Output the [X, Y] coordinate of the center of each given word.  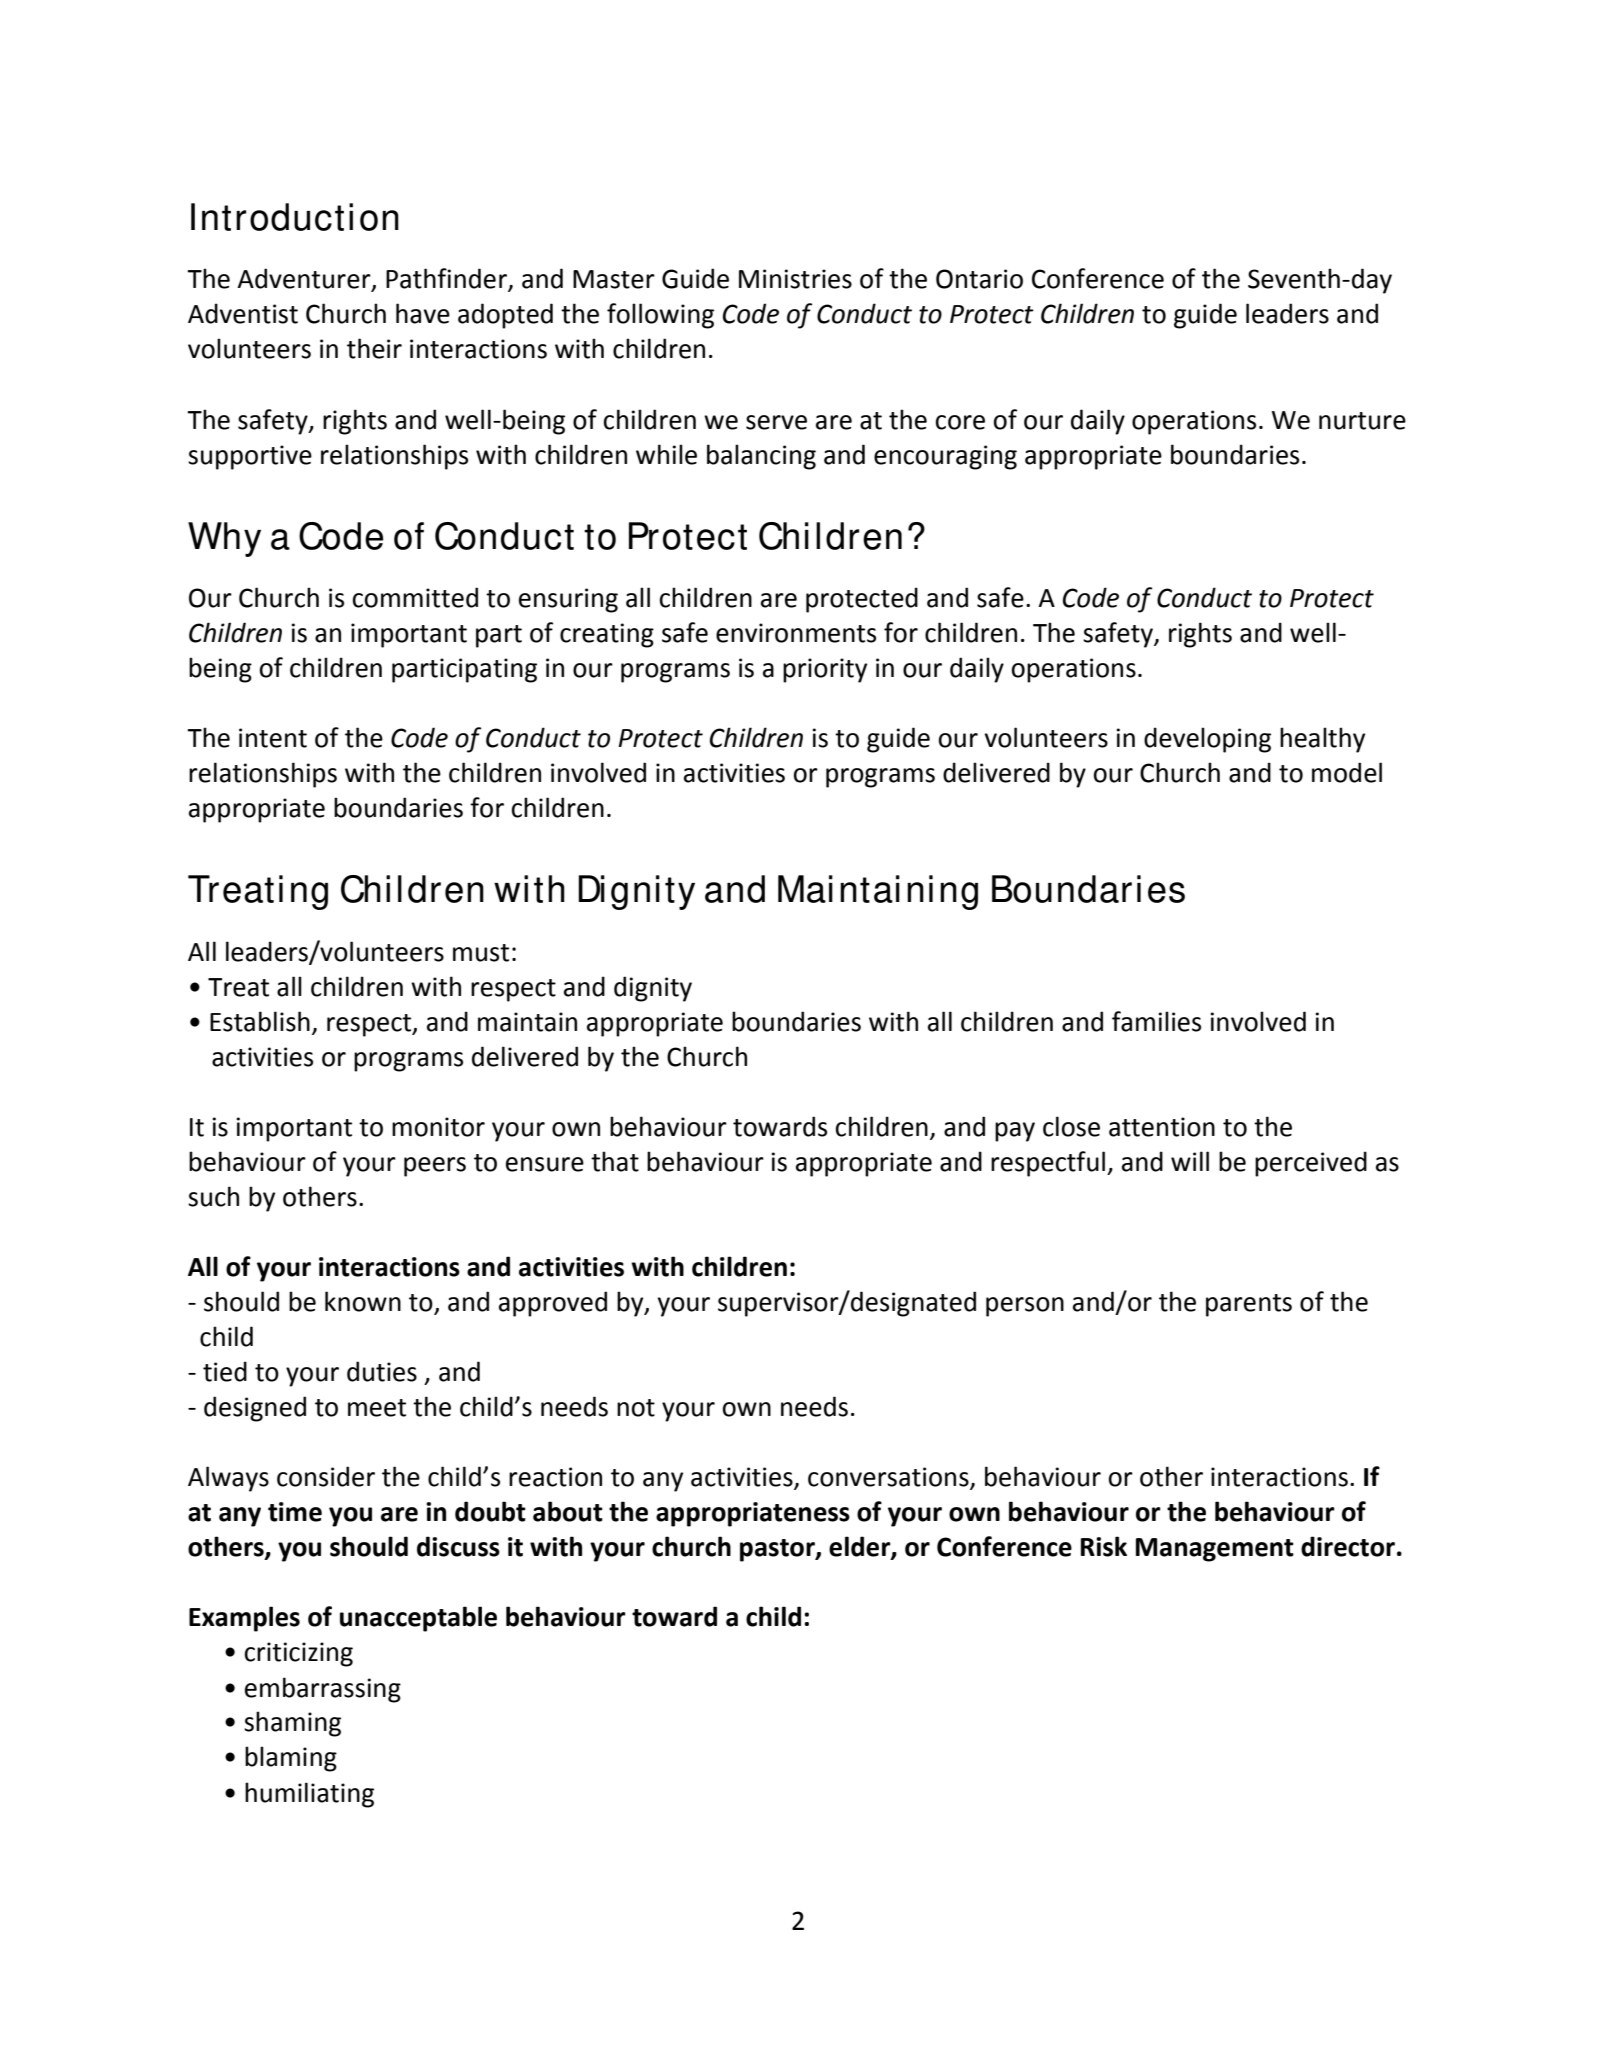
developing [1207, 740]
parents [1249, 1305]
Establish [260, 1021]
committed [415, 597]
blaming [291, 1759]
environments [796, 633]
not [636, 1408]
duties [382, 1371]
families [1156, 1021]
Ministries [795, 279]
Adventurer [305, 279]
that [615, 1161]
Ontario [979, 279]
